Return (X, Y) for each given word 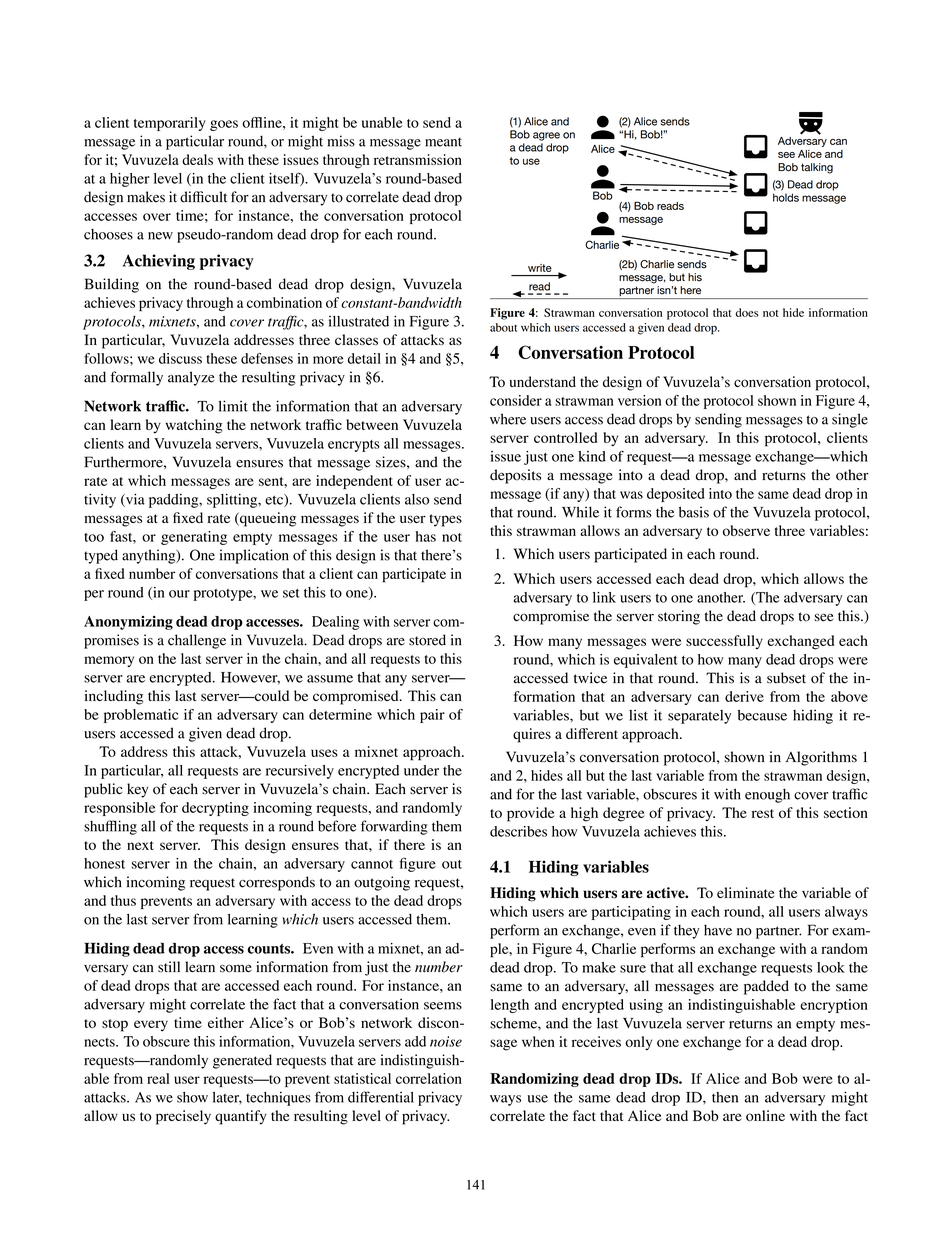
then (725, 1097)
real (158, 1078)
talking (817, 168)
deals (197, 159)
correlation (429, 1078)
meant (443, 142)
